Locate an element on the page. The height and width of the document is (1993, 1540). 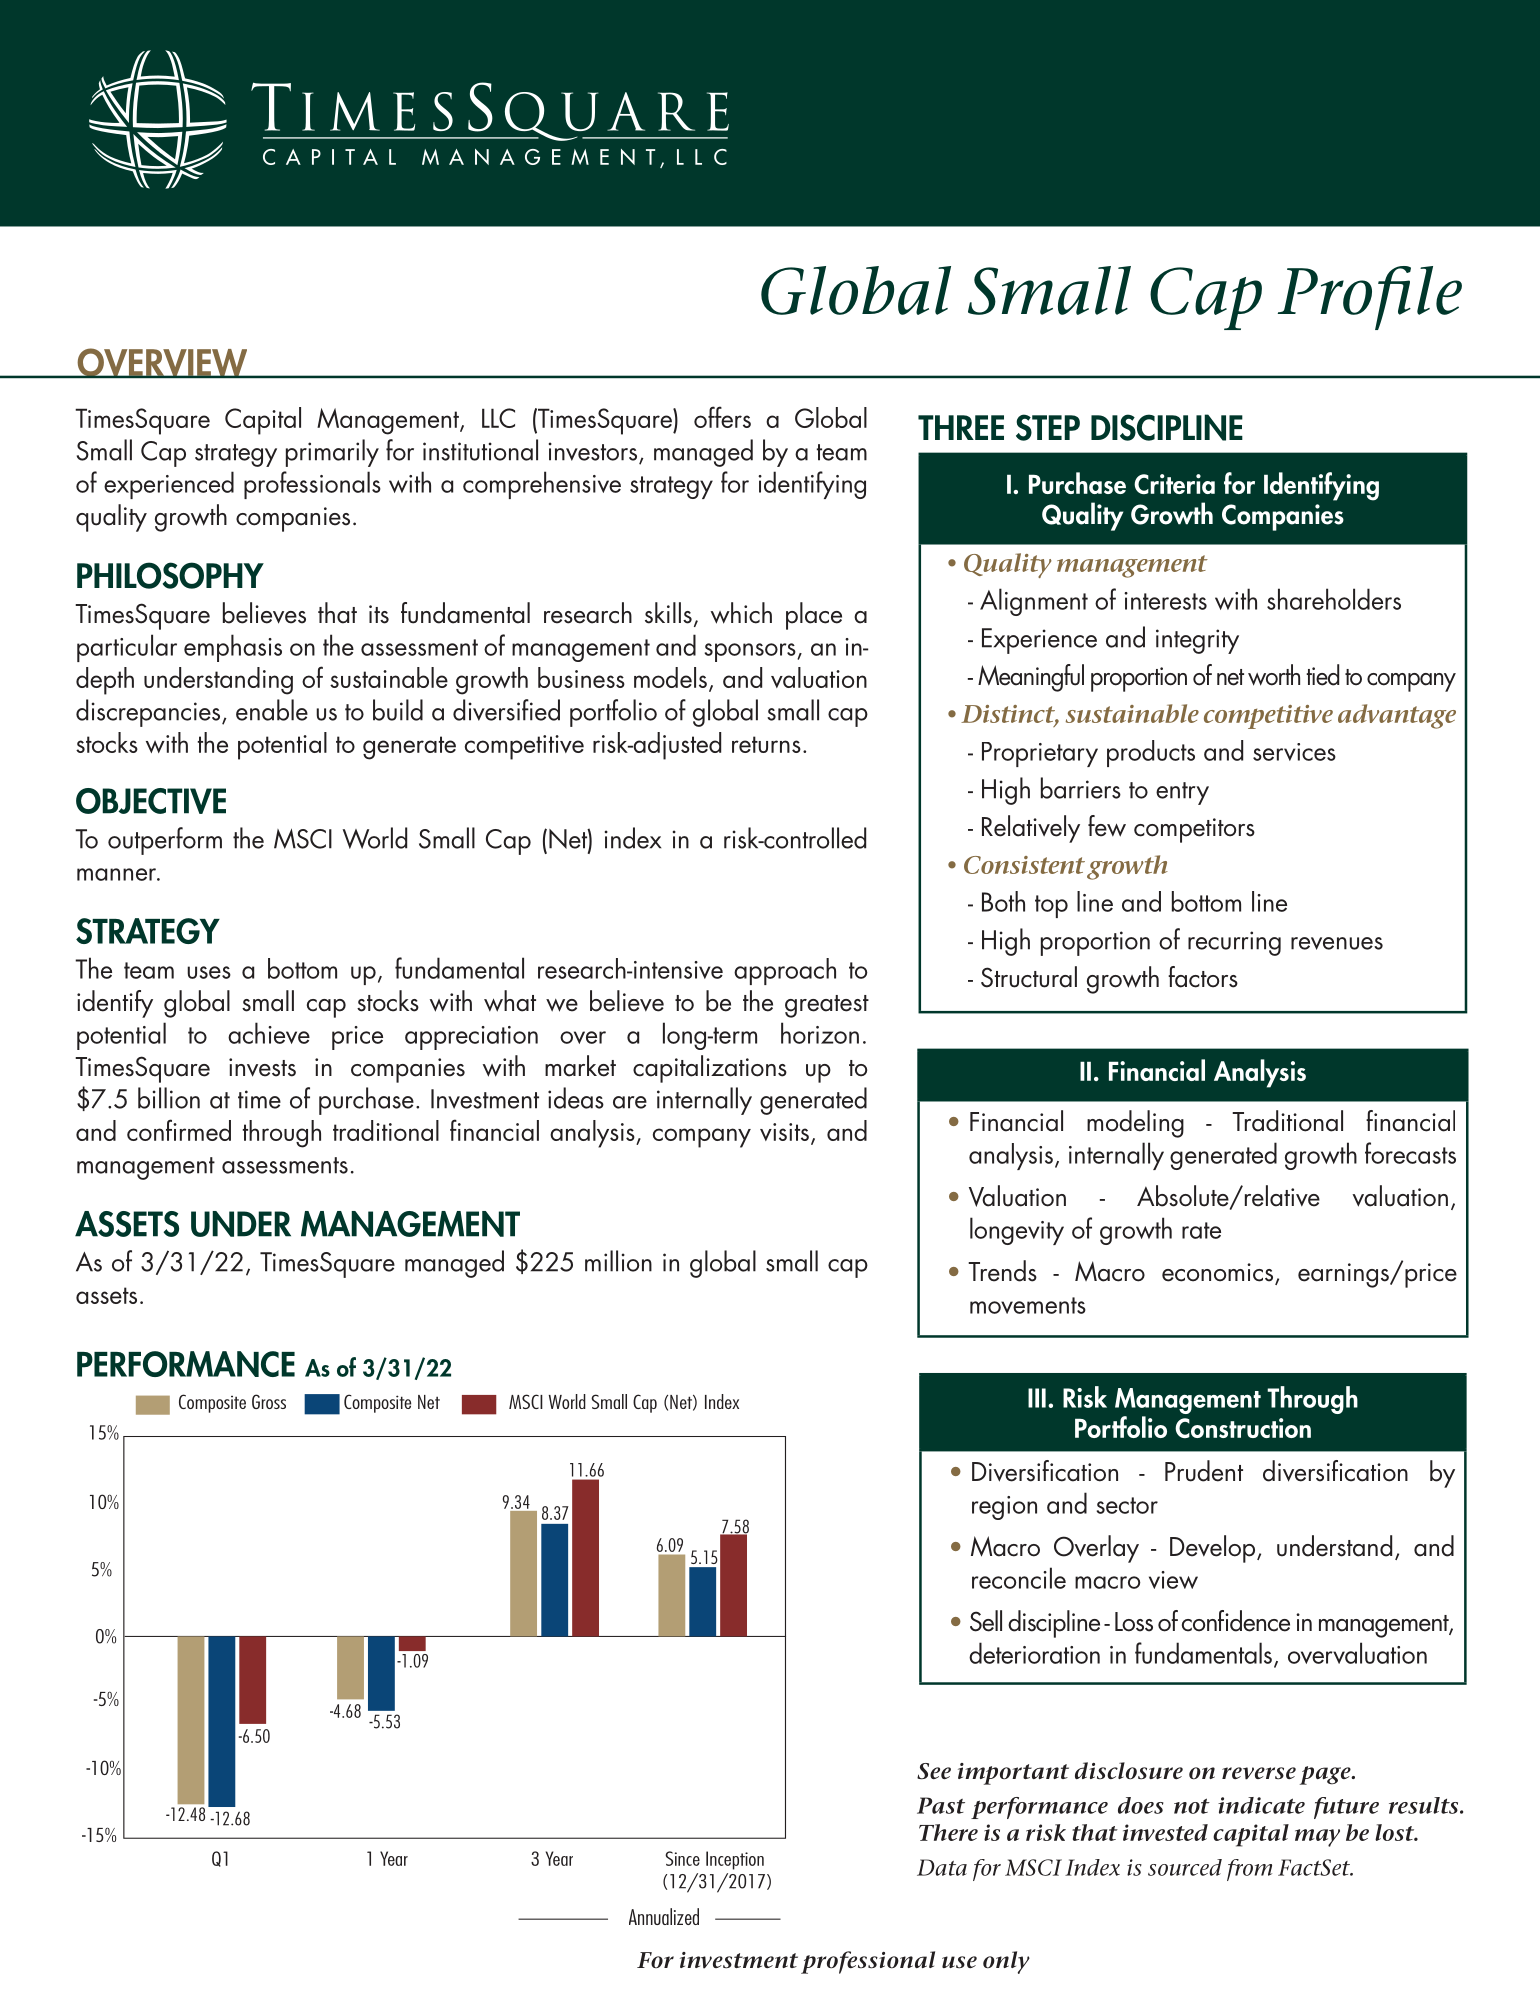
Annualized is located at coordinates (664, 1916).
